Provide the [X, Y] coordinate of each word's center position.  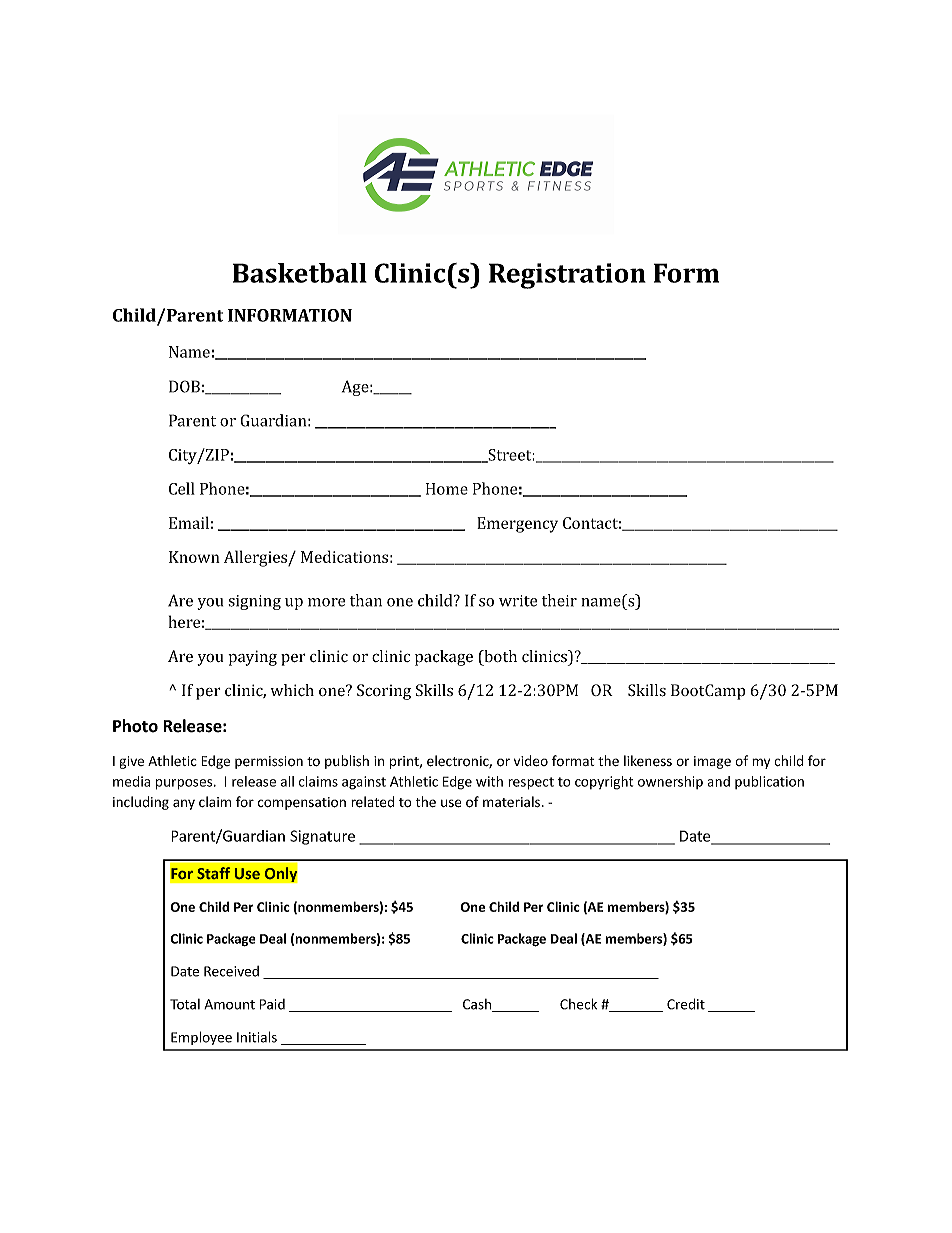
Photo [135, 726]
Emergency [517, 525]
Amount [229, 1004]
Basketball [300, 273]
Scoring [384, 692]
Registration [567, 276]
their [559, 600]
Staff [213, 873]
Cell [182, 488]
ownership [670, 782]
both [499, 657]
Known [194, 557]
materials [513, 801]
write [518, 601]
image [712, 762]
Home [447, 489]
